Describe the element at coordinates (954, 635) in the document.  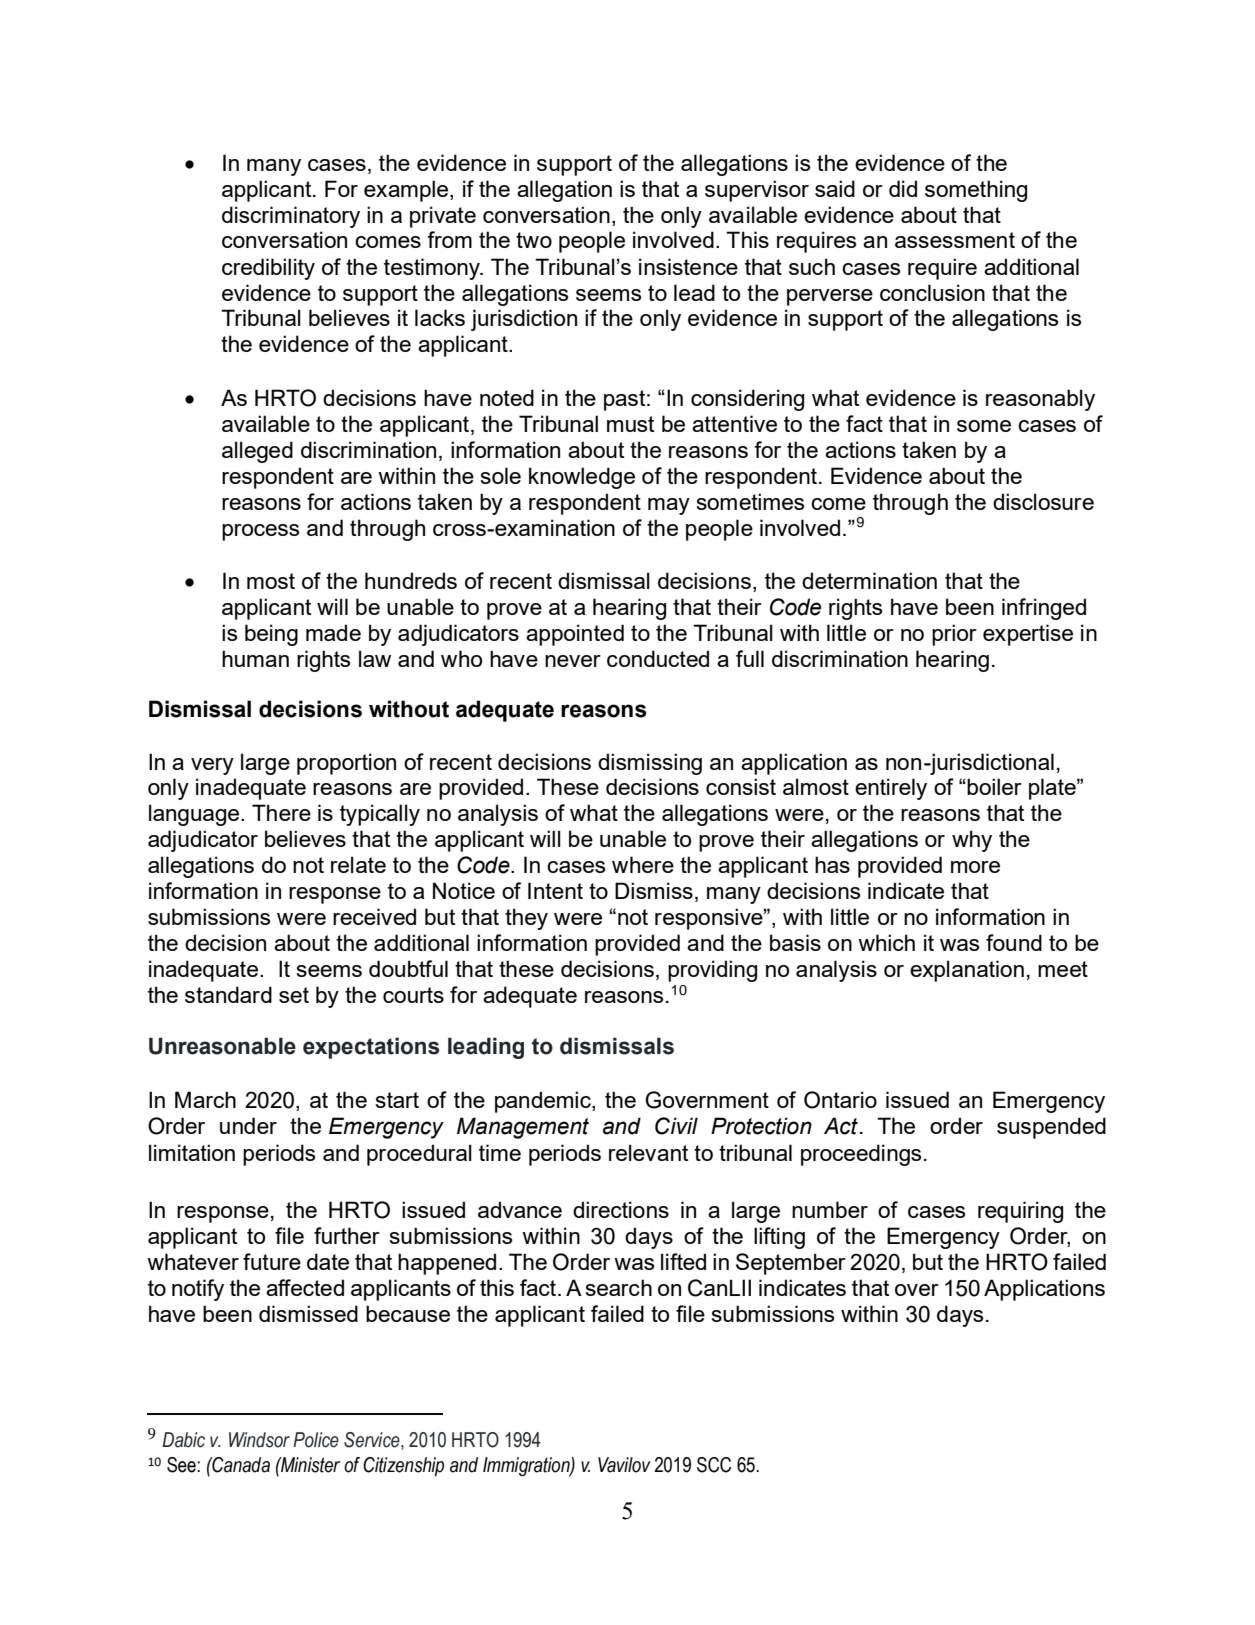
I see `prior` at that location.
